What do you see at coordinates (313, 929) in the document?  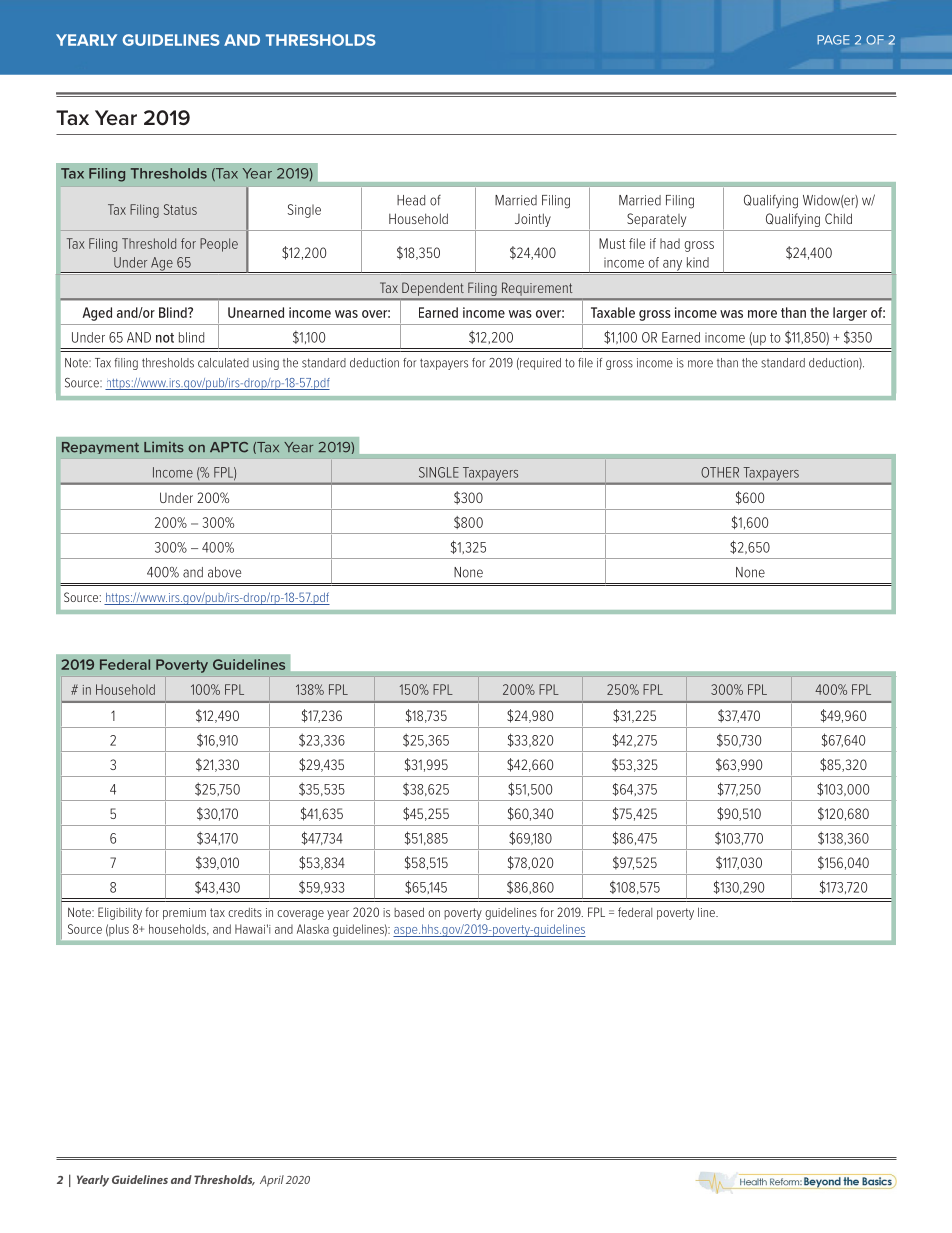 I see `Alaska` at bounding box center [313, 929].
